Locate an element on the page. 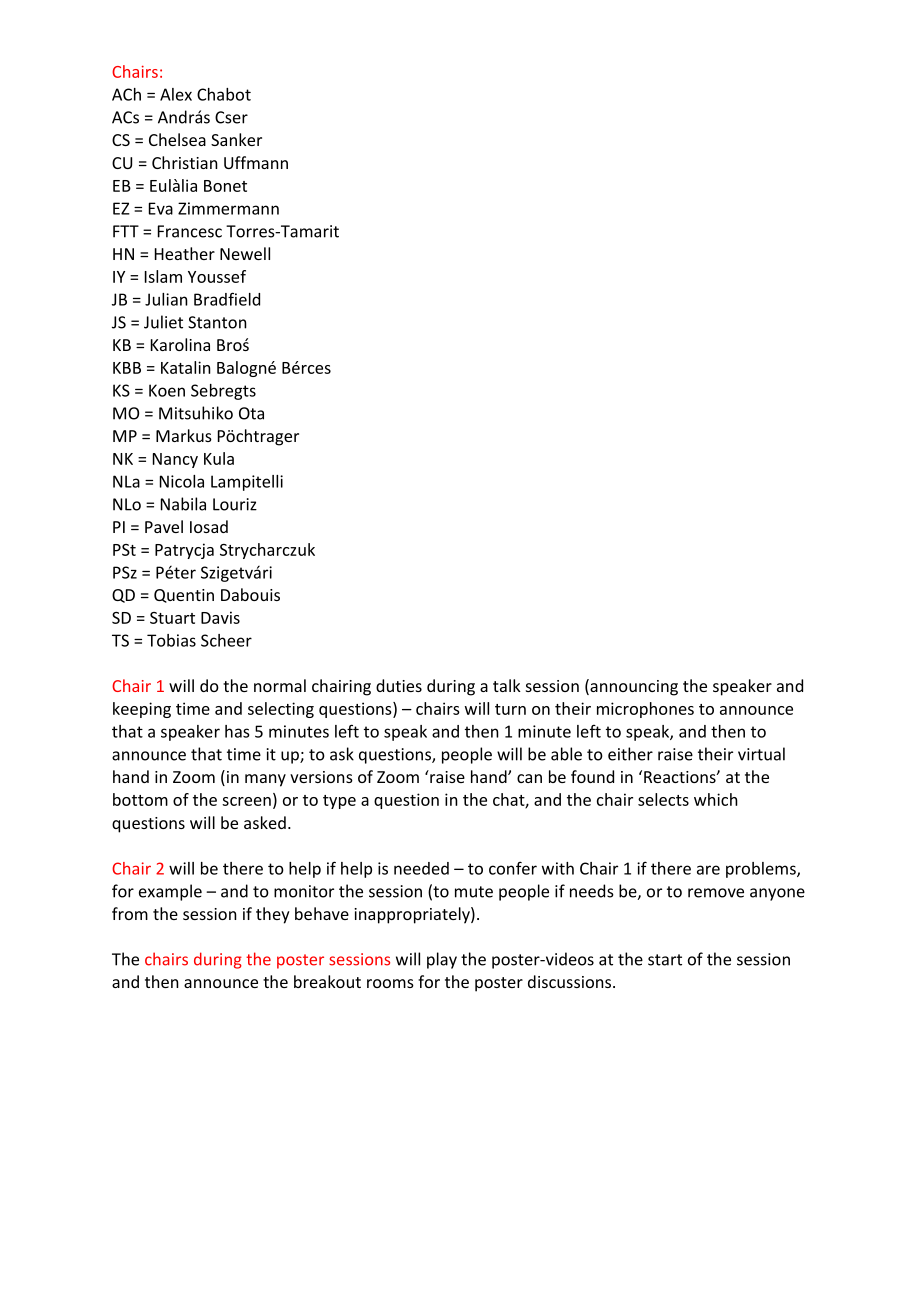 Image resolution: width=924 pixels, height=1308 pixels. duties is located at coordinates (399, 685).
